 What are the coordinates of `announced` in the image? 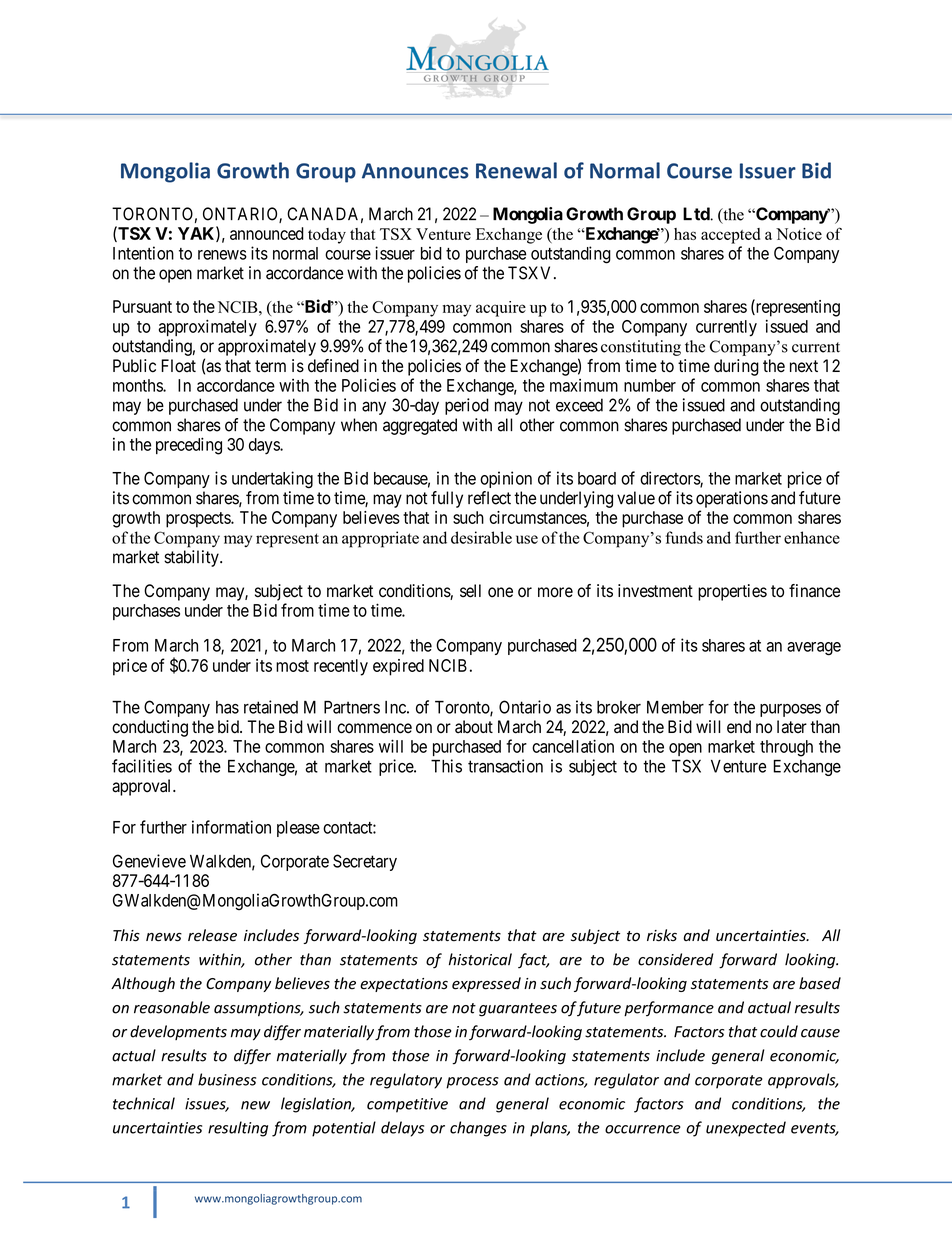 It's located at (267, 233).
